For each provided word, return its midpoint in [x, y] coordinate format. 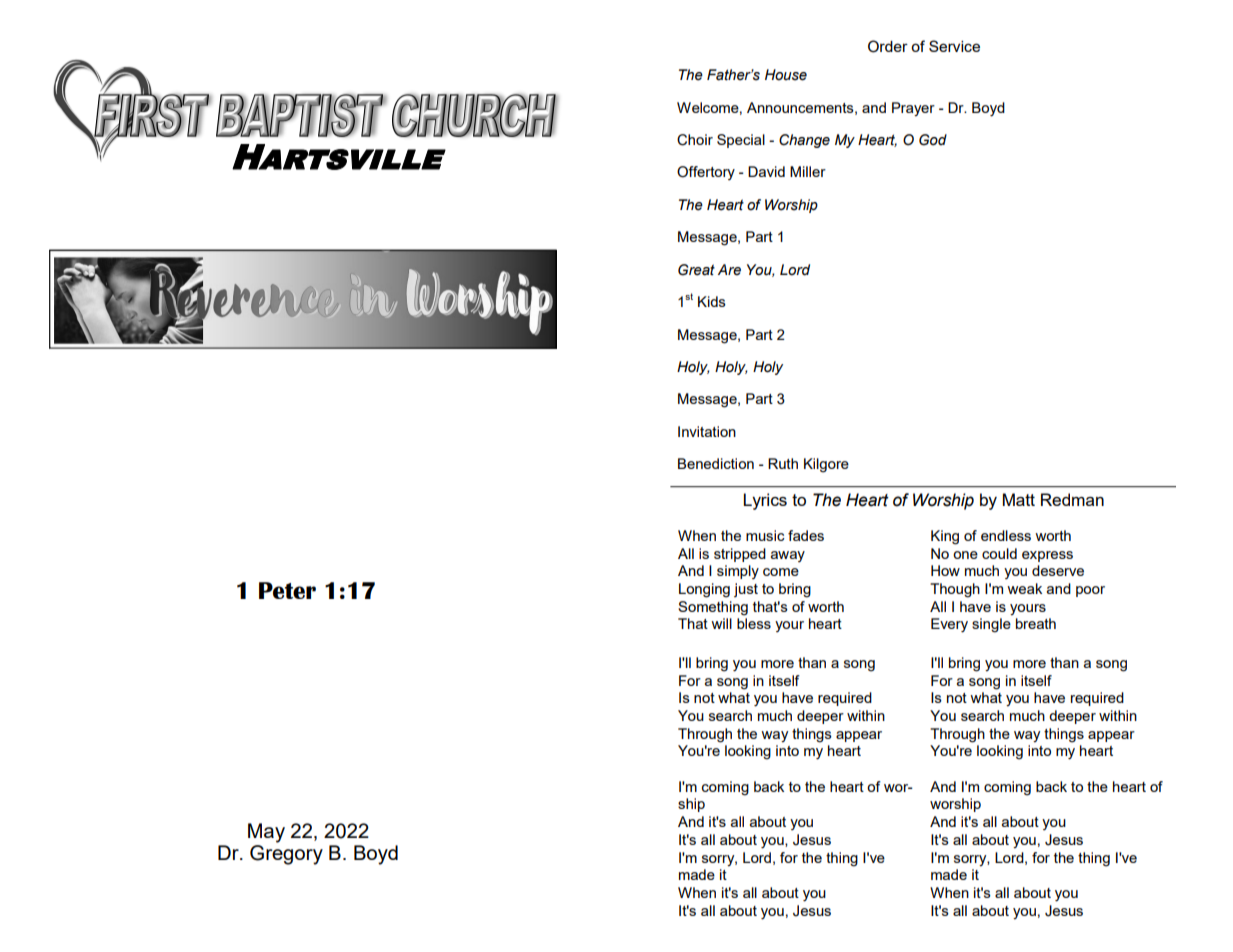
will [721, 623]
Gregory [286, 855]
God [933, 140]
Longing [704, 590]
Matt [1019, 499]
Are [729, 270]
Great [696, 270]
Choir [695, 140]
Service [954, 46]
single [991, 625]
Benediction [716, 463]
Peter [287, 590]
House [786, 75]
